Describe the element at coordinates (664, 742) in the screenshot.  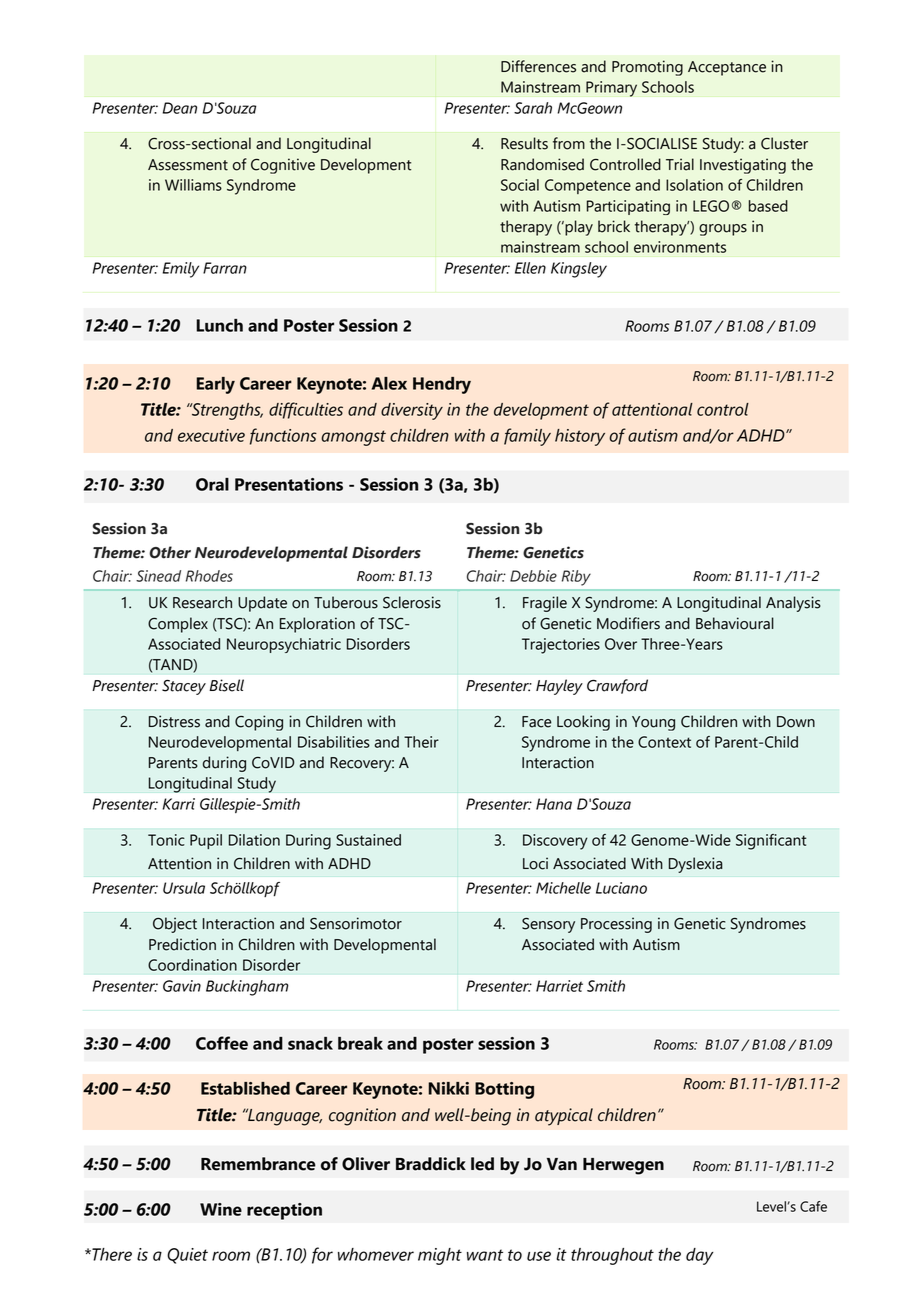
I see `Context` at that location.
